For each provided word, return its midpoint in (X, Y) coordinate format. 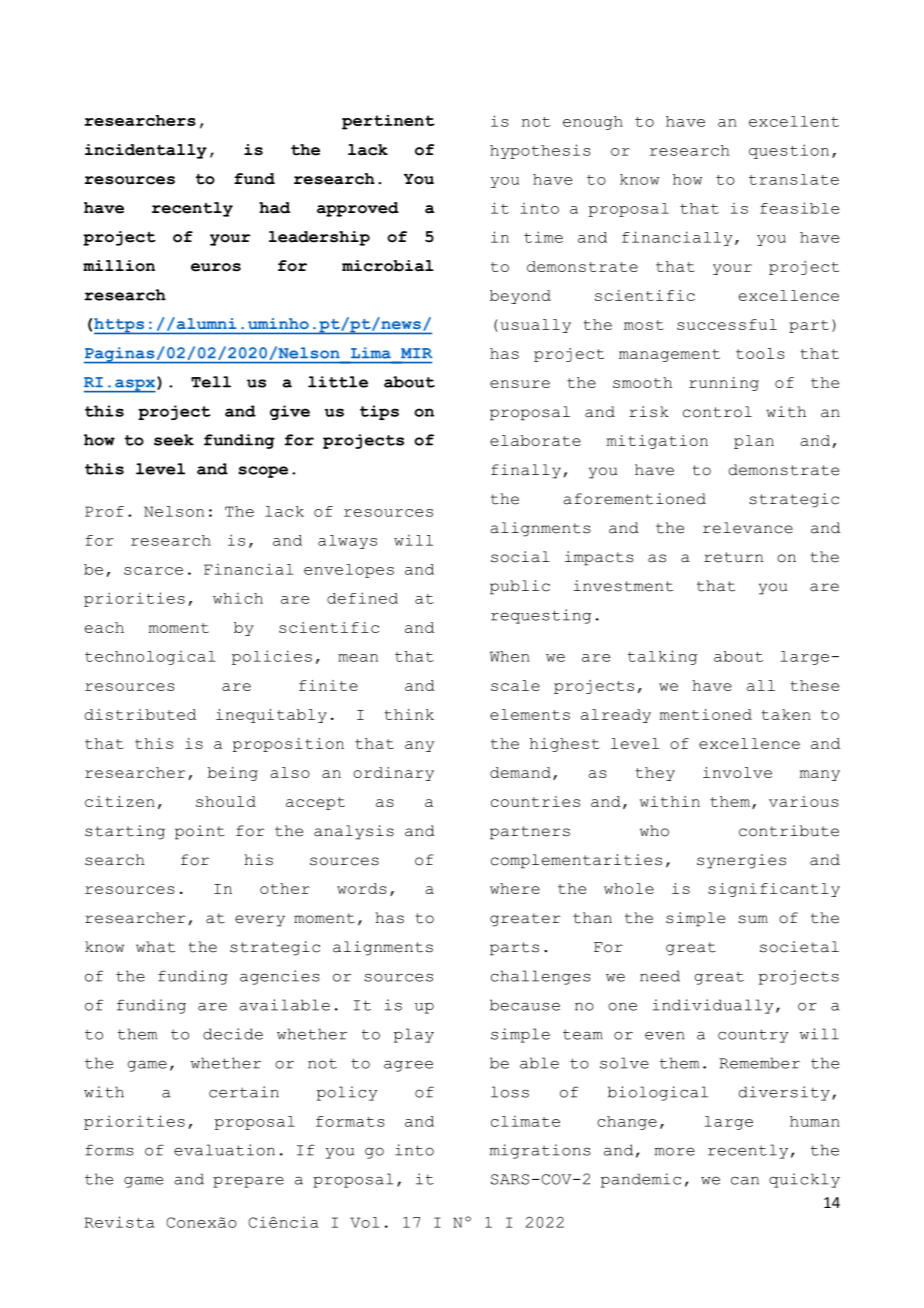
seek (174, 440)
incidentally (146, 151)
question (789, 151)
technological (150, 657)
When (510, 656)
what (155, 947)
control (717, 412)
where (515, 888)
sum (753, 919)
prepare (248, 1182)
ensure (520, 384)
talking (662, 657)
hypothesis (540, 151)
